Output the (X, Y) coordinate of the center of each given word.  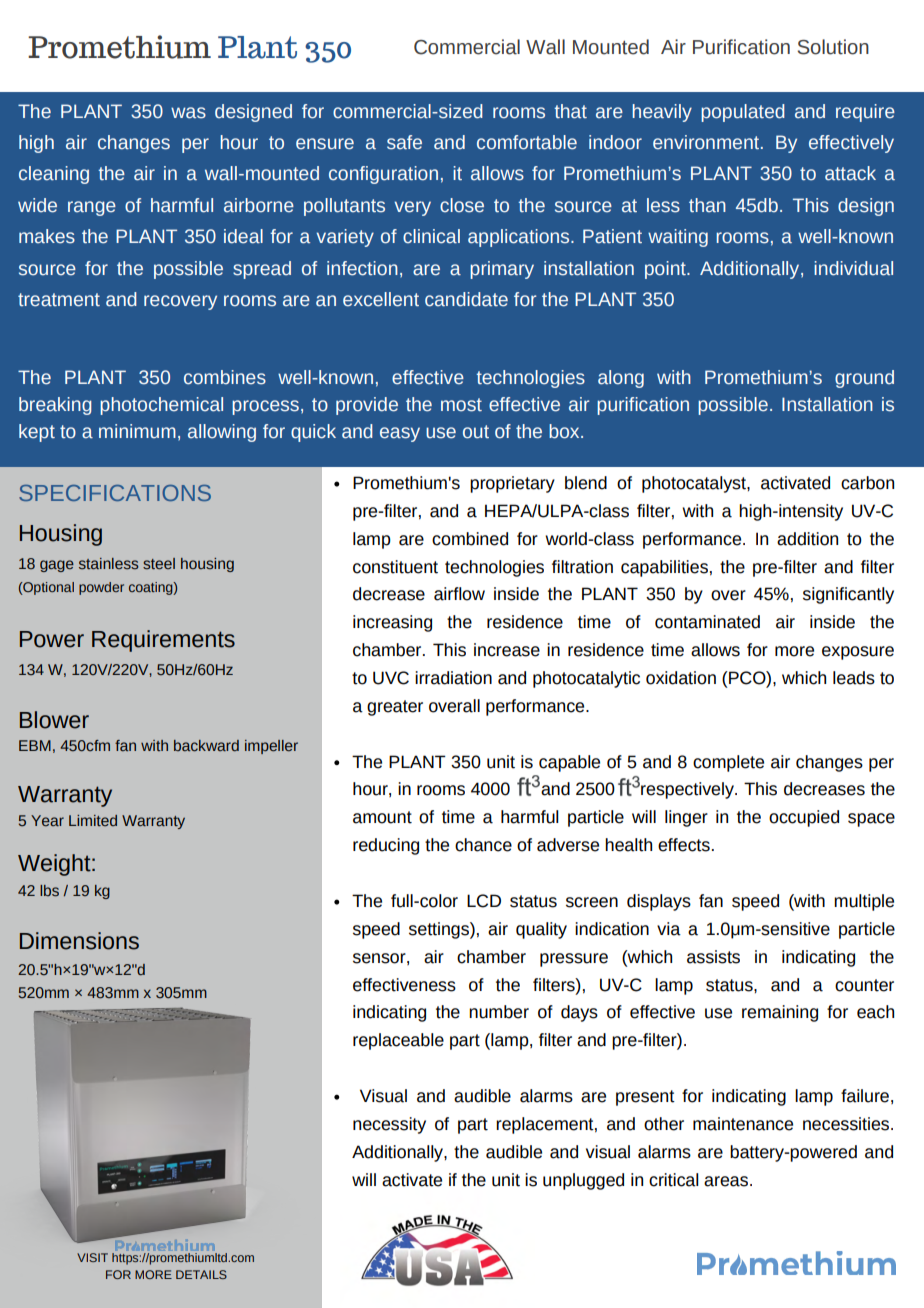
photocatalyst (695, 484)
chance (483, 845)
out (476, 432)
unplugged (583, 1181)
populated (743, 113)
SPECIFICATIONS (115, 493)
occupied (804, 818)
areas (727, 1181)
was (188, 113)
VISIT (92, 1257)
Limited (93, 820)
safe (404, 142)
